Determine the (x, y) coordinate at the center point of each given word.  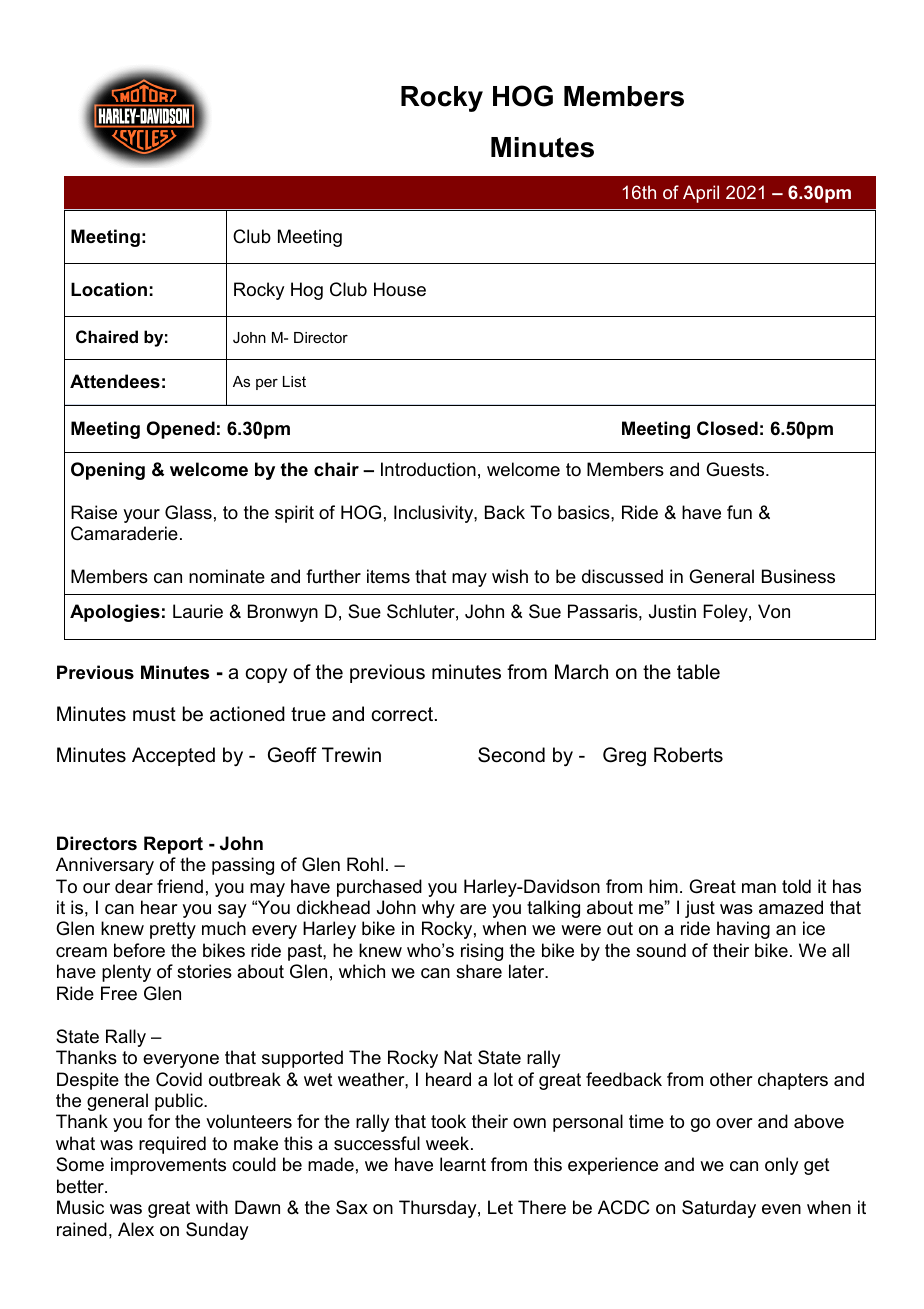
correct (402, 714)
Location (109, 289)
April (701, 194)
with (212, 1207)
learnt (463, 1164)
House (400, 289)
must (154, 714)
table (698, 672)
